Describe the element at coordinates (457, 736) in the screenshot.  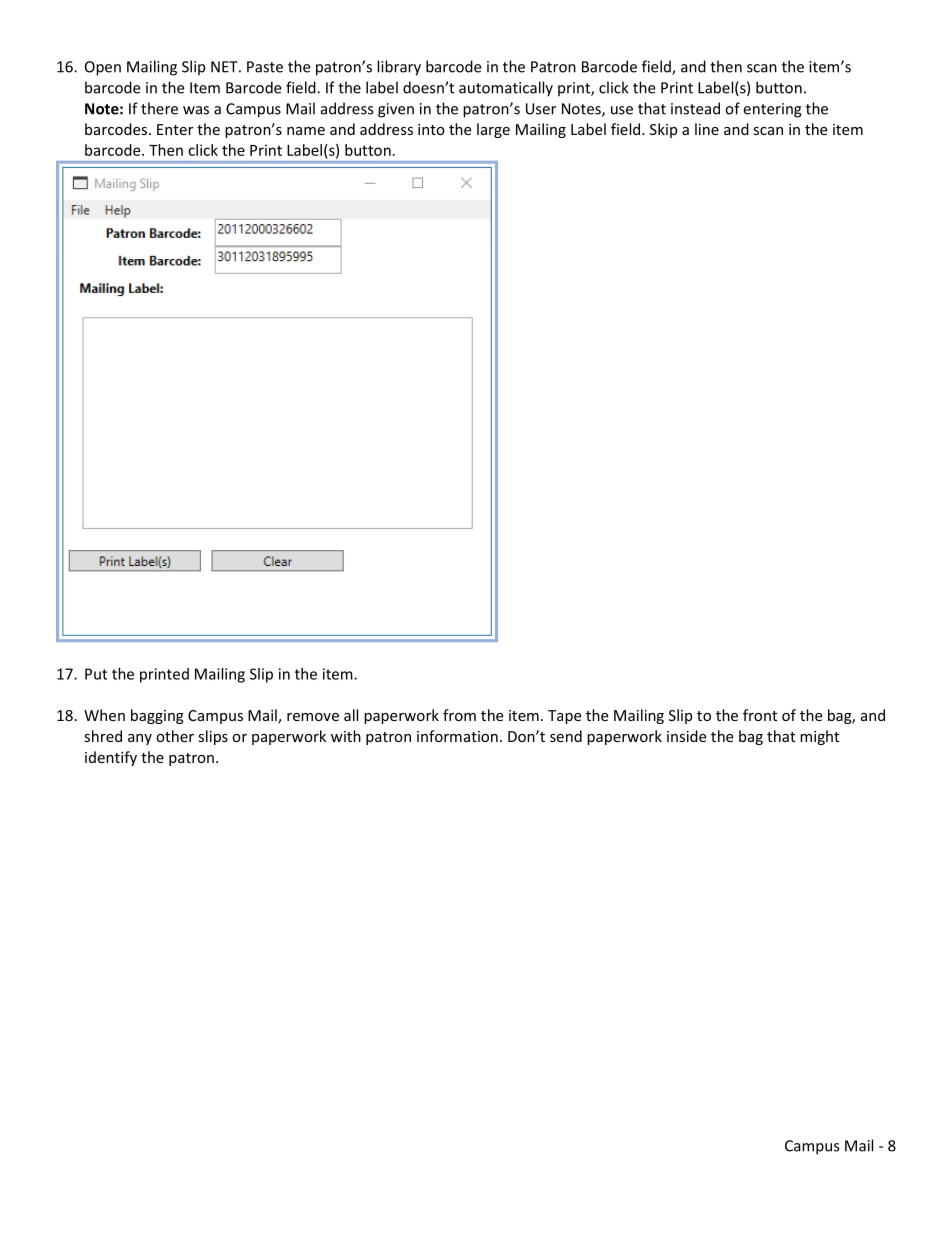
I see `information` at that location.
